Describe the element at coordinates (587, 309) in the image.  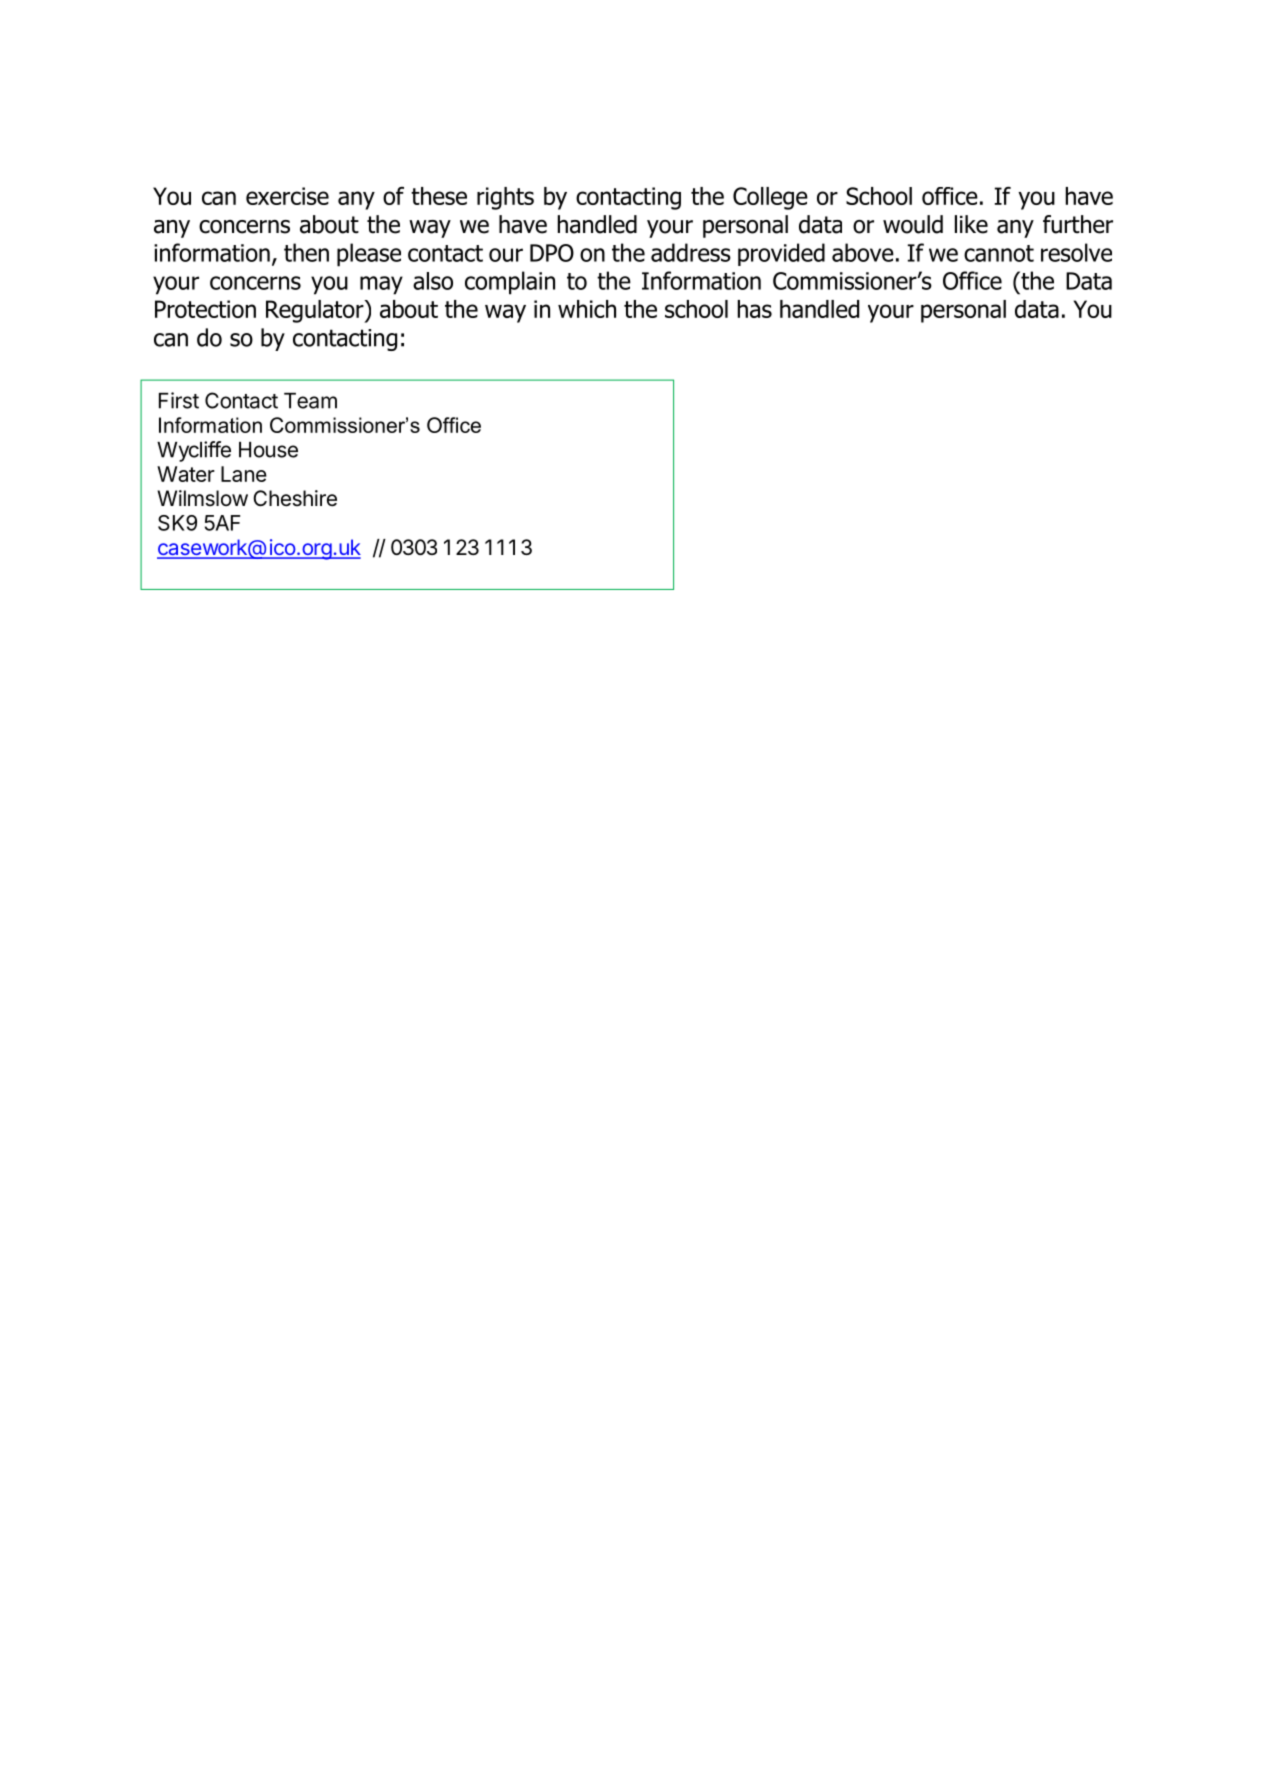
I see `which` at that location.
